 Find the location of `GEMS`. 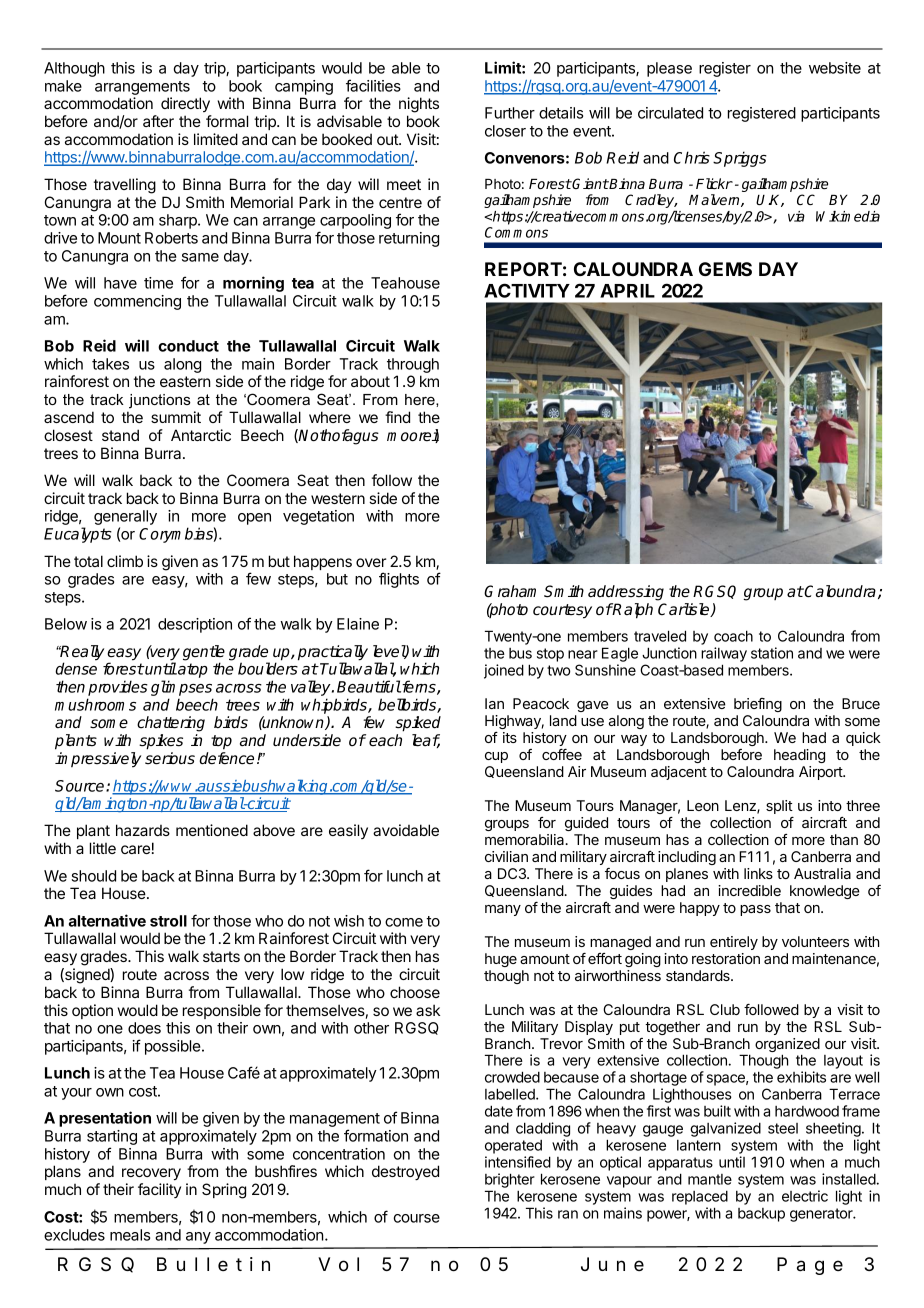

GEMS is located at coordinates (725, 269).
